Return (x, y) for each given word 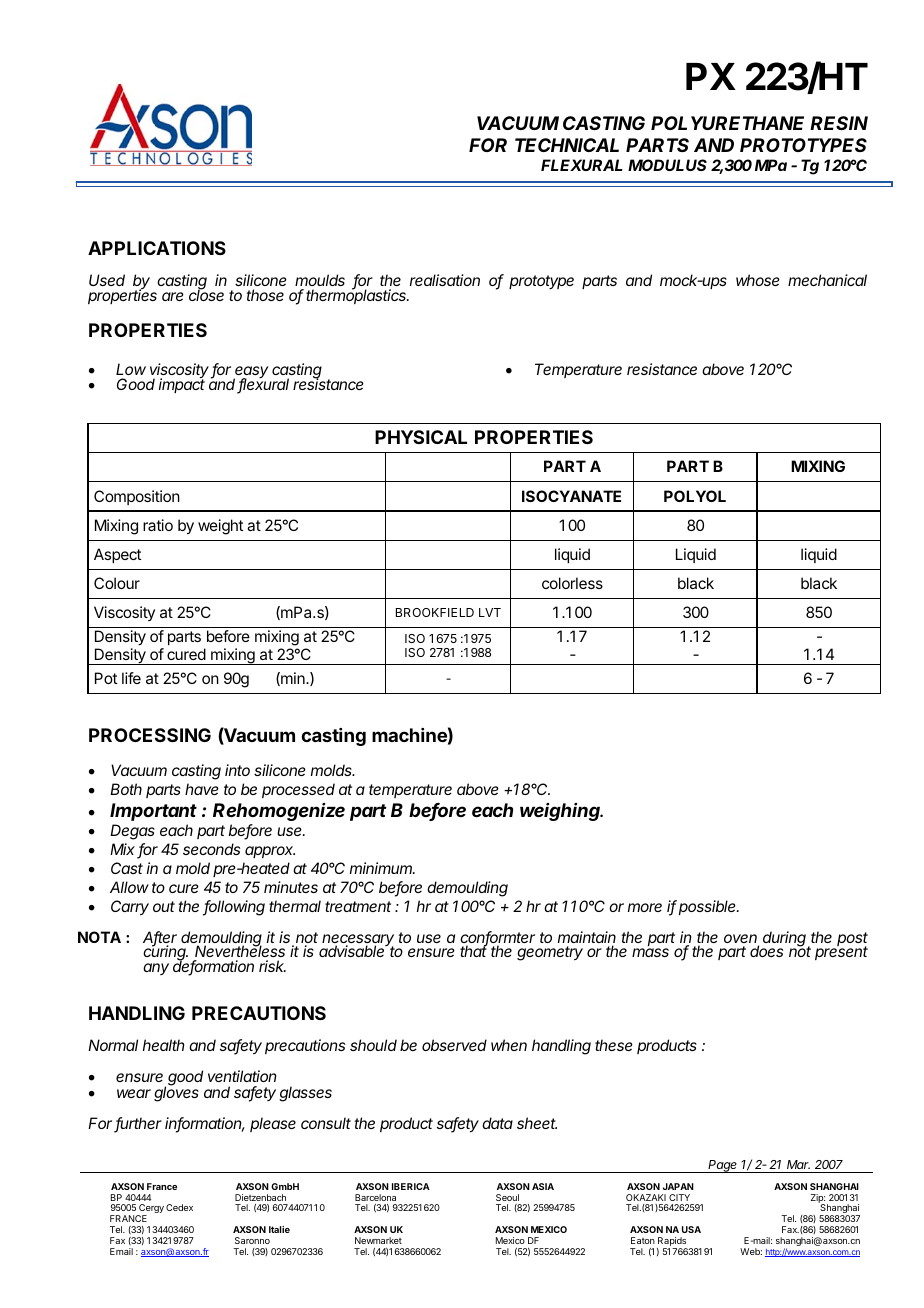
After (160, 938)
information (205, 1124)
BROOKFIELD (435, 612)
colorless (572, 583)
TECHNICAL (567, 145)
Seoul (507, 1197)
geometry (550, 953)
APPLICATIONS (157, 248)
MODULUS (667, 165)
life (131, 678)
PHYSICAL (421, 437)
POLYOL (695, 496)
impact (182, 384)
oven (741, 940)
